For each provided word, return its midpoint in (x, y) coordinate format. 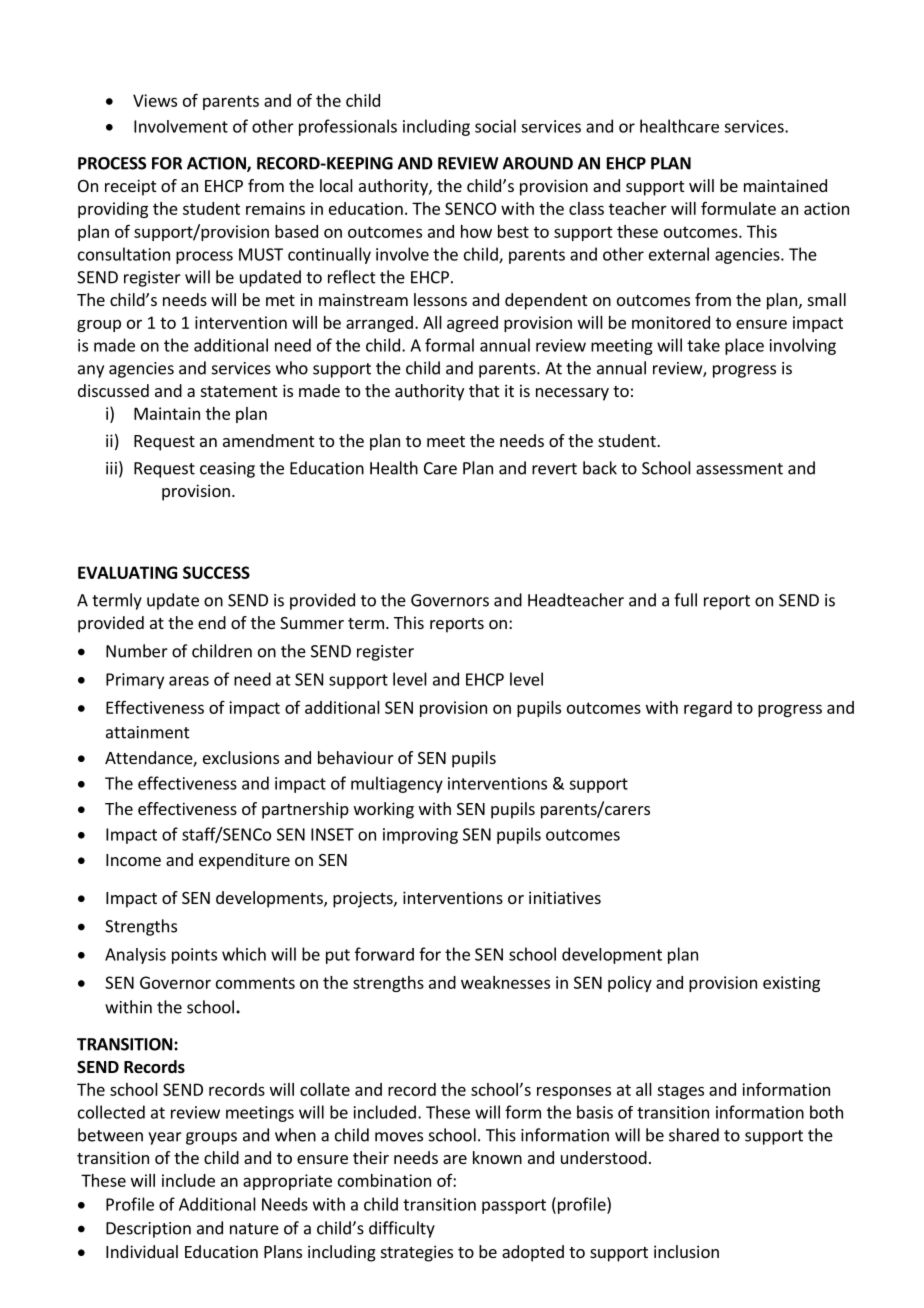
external (679, 254)
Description (148, 1230)
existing (791, 984)
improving (420, 836)
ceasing (227, 470)
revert (554, 469)
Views (155, 100)
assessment (739, 469)
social (495, 126)
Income (133, 860)
